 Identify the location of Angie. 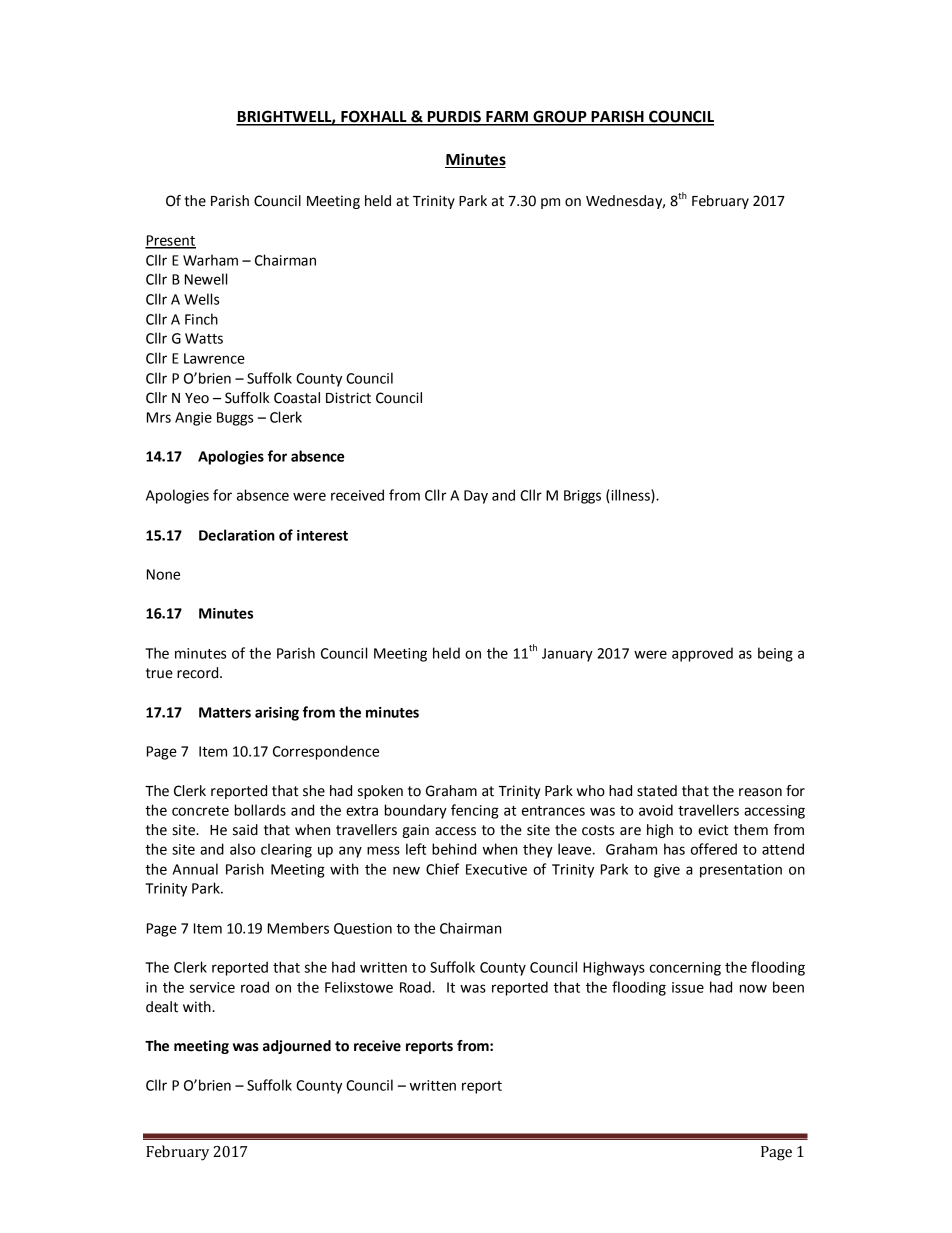
(193, 419).
